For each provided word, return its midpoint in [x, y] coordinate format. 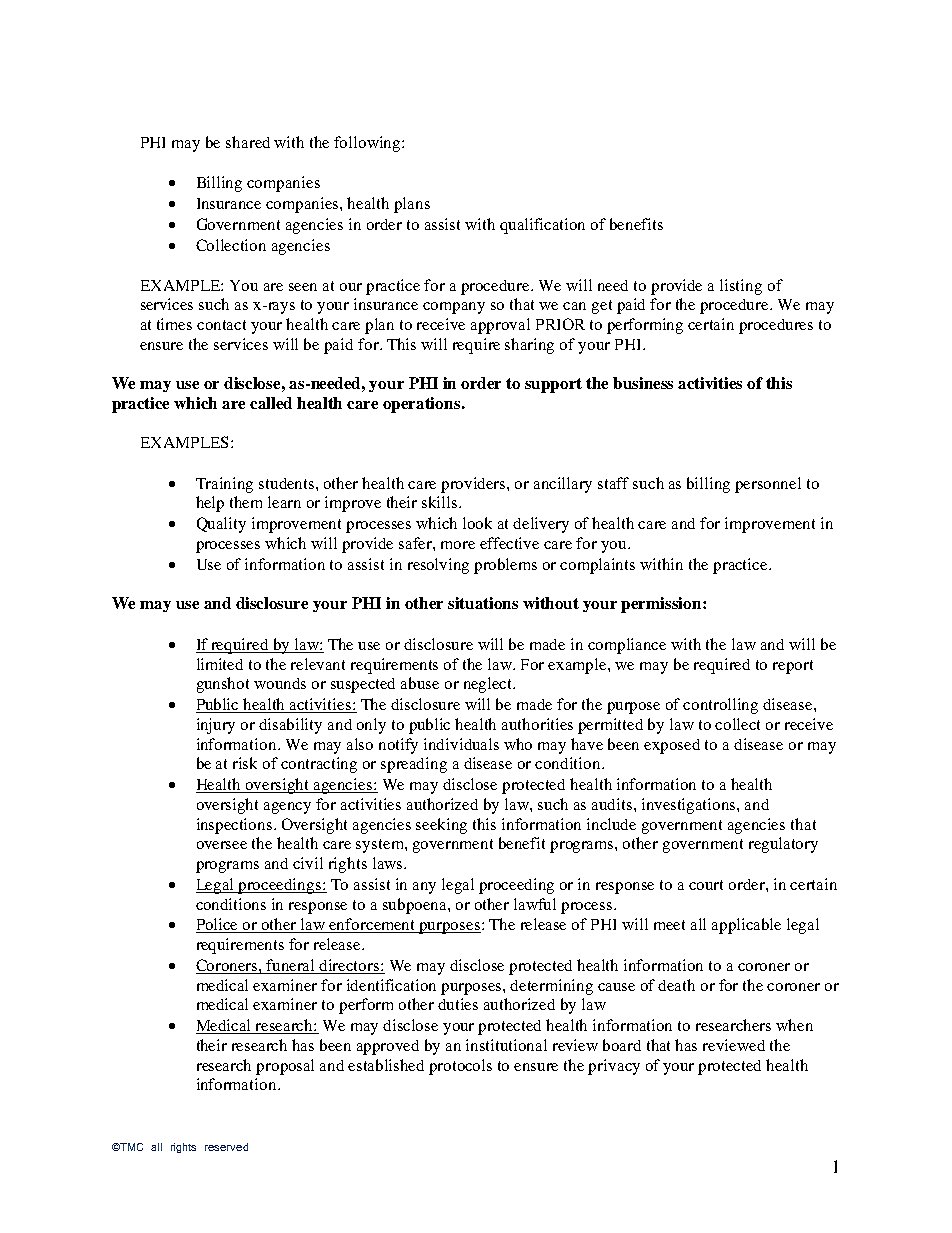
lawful [535, 904]
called [271, 403]
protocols [460, 1067]
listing [741, 287]
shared [248, 142]
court [706, 885]
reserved [226, 1147]
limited [220, 664]
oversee [222, 845]
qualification [542, 226]
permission [662, 605]
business [643, 383]
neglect [489, 685]
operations [423, 405]
